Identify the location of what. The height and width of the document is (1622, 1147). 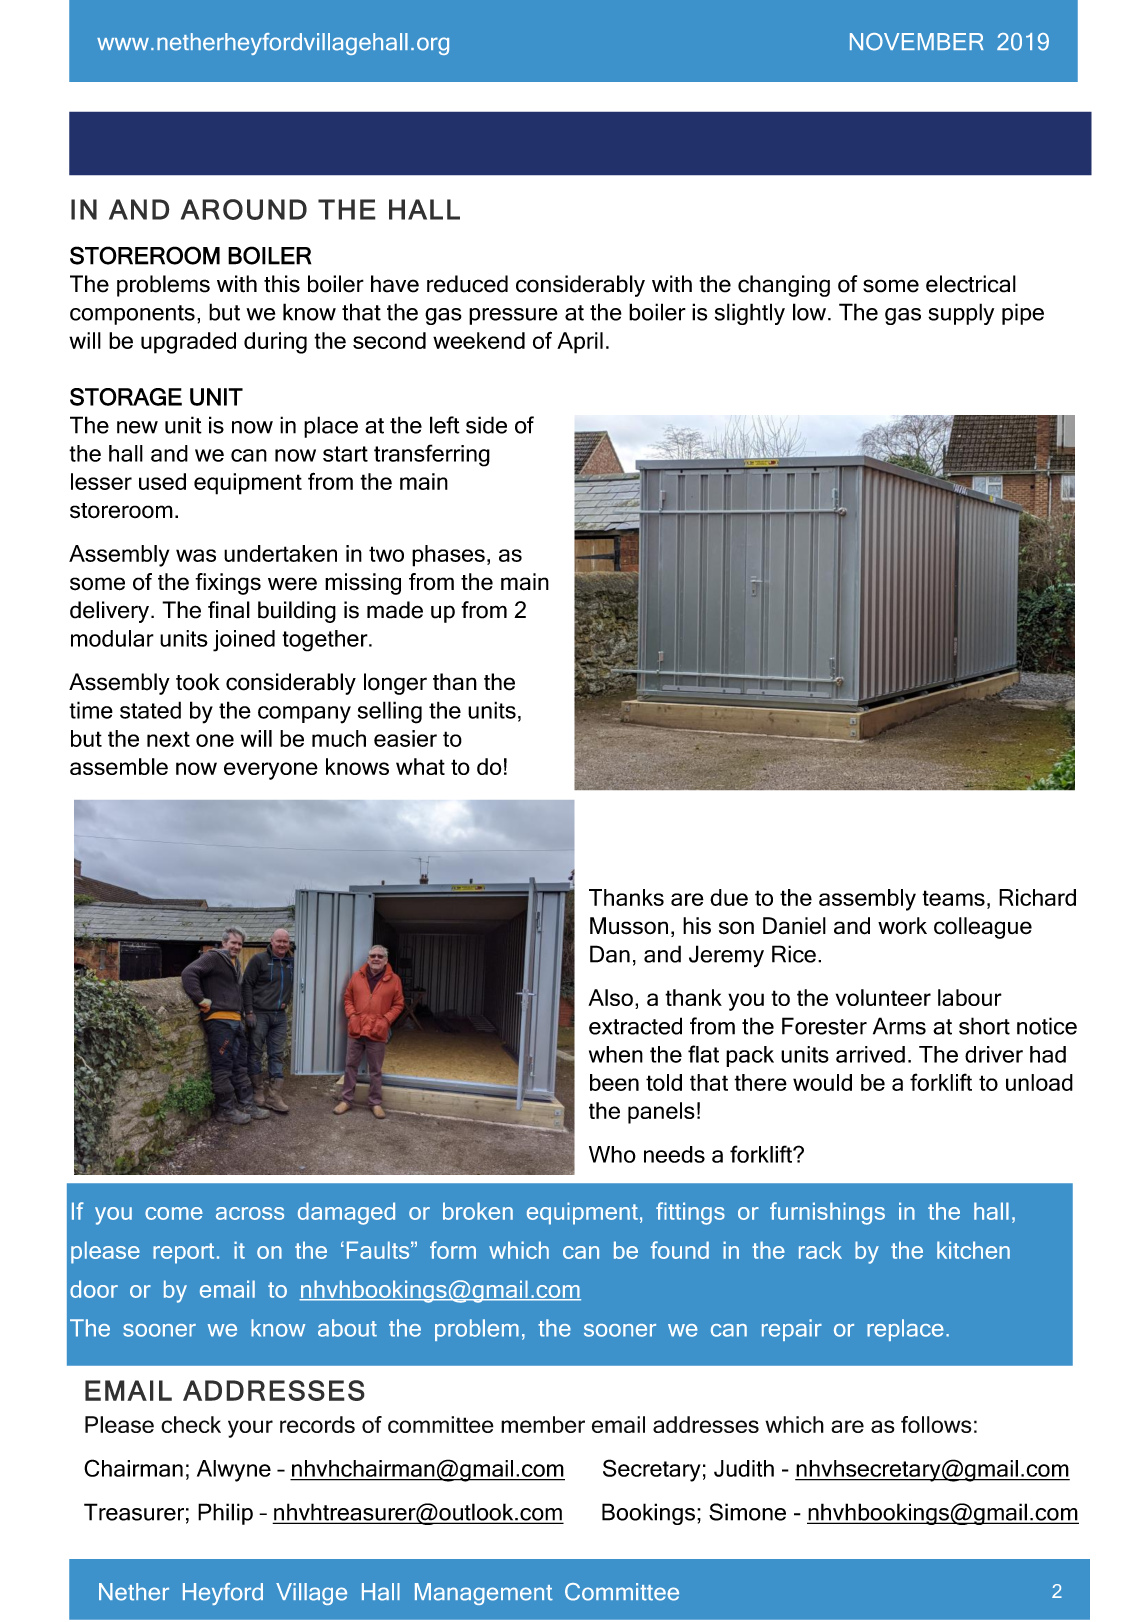
(420, 766).
